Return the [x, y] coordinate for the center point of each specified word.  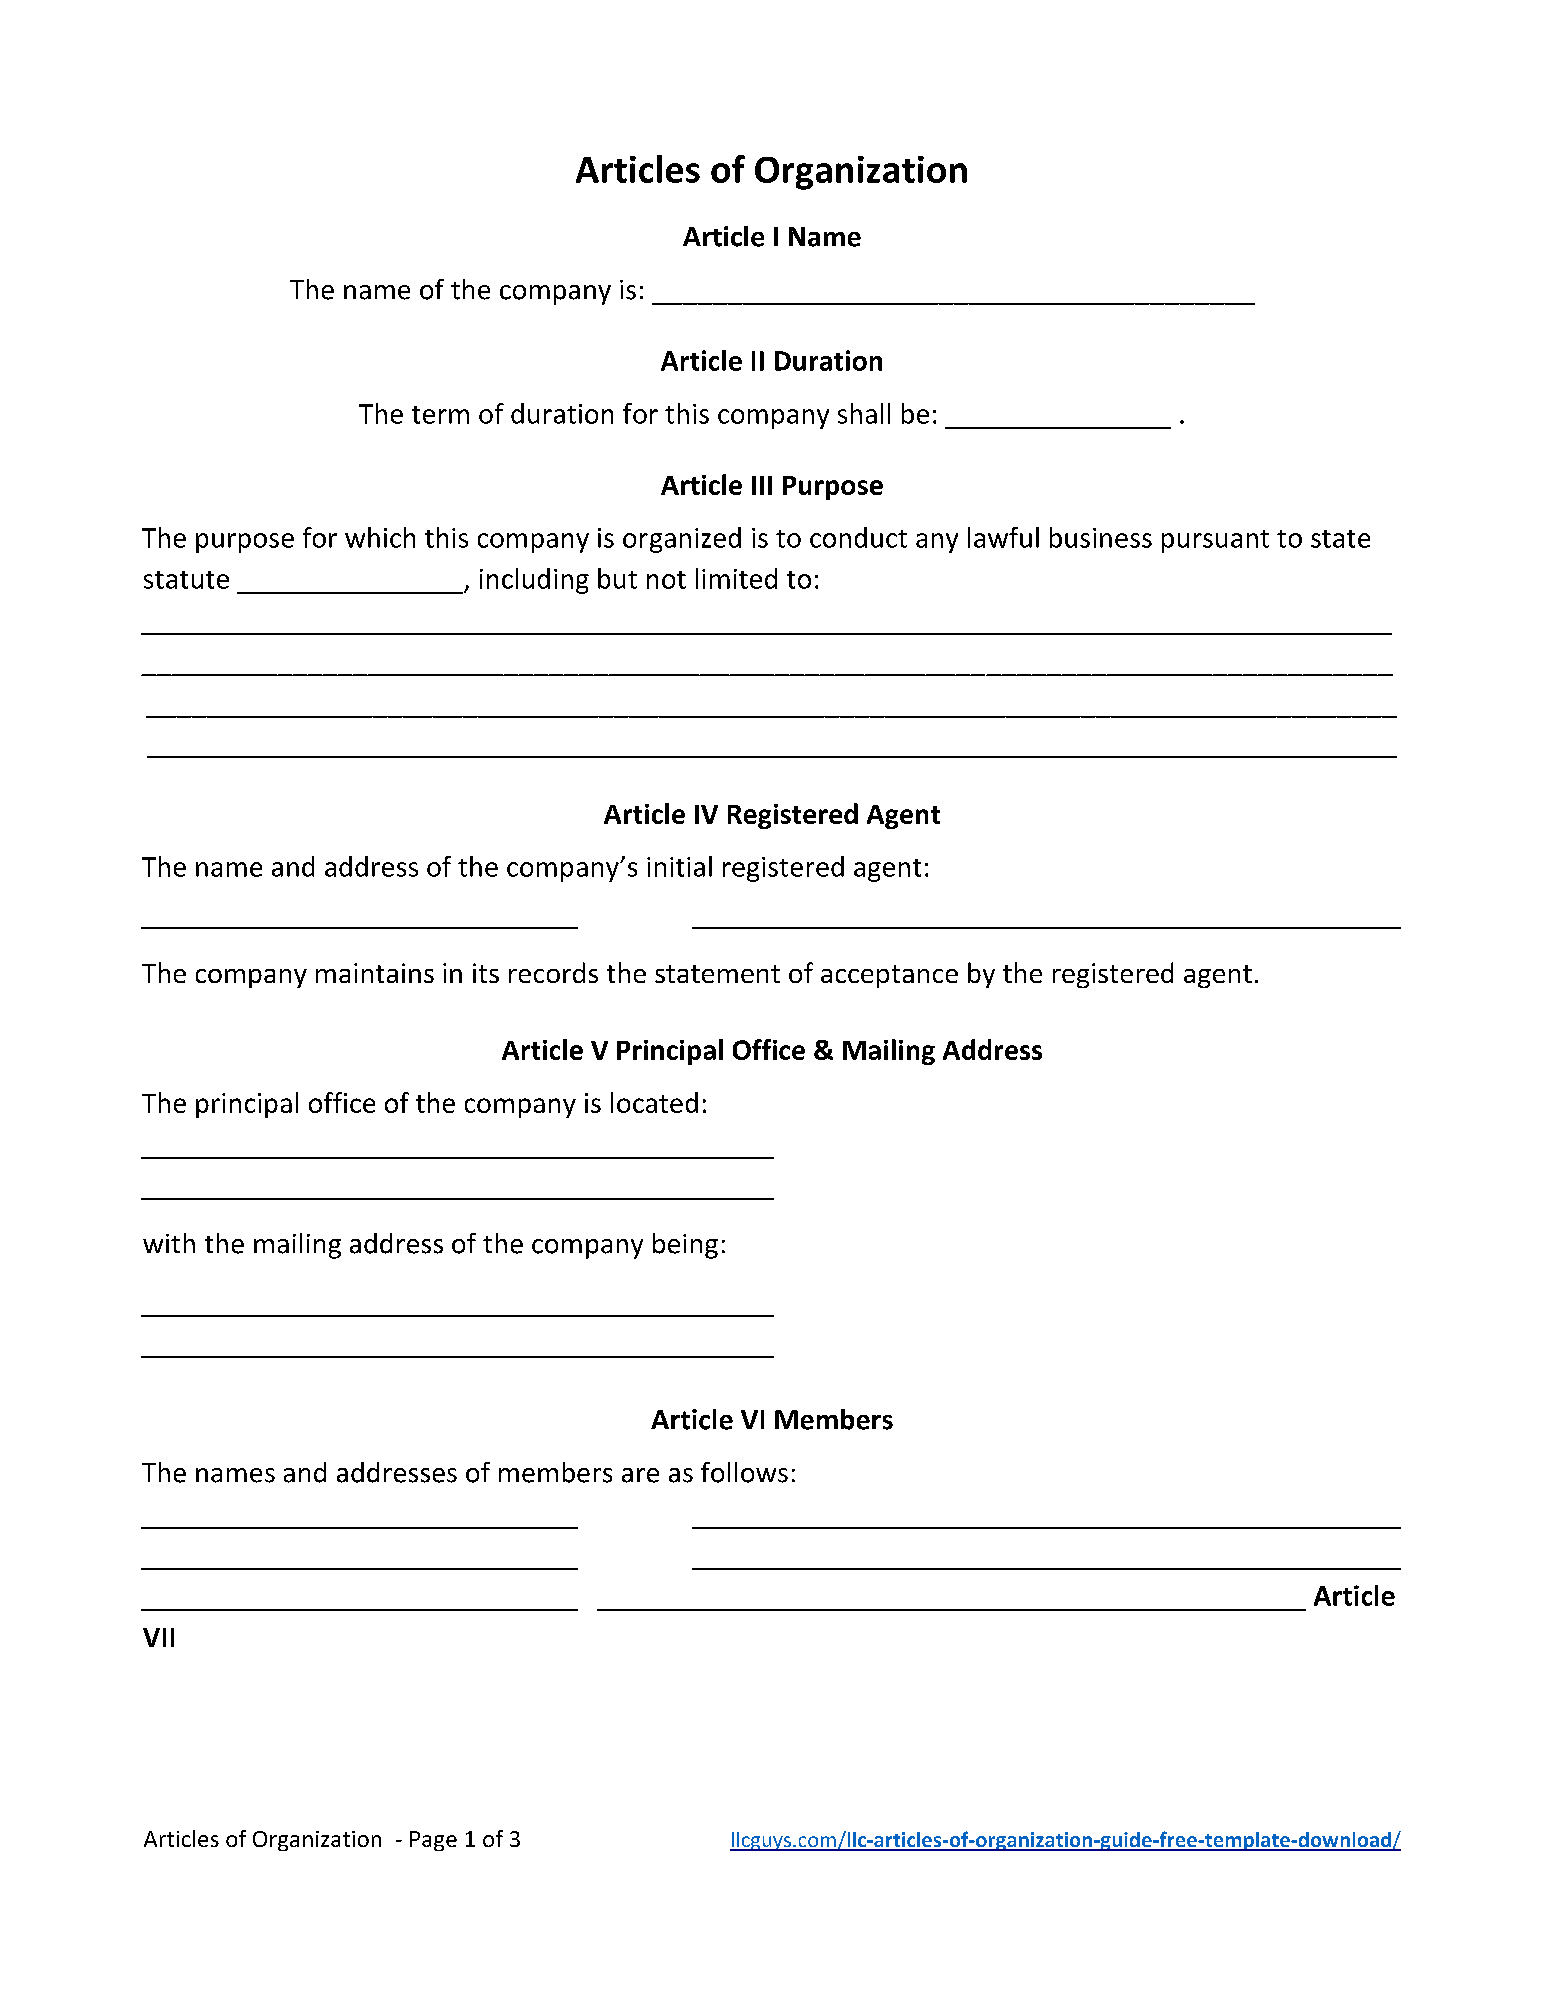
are [640, 1475]
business [1101, 537]
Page [433, 1841]
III [762, 485]
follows [744, 1472]
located [654, 1102]
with [169, 1243]
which [380, 537]
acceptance [889, 976]
